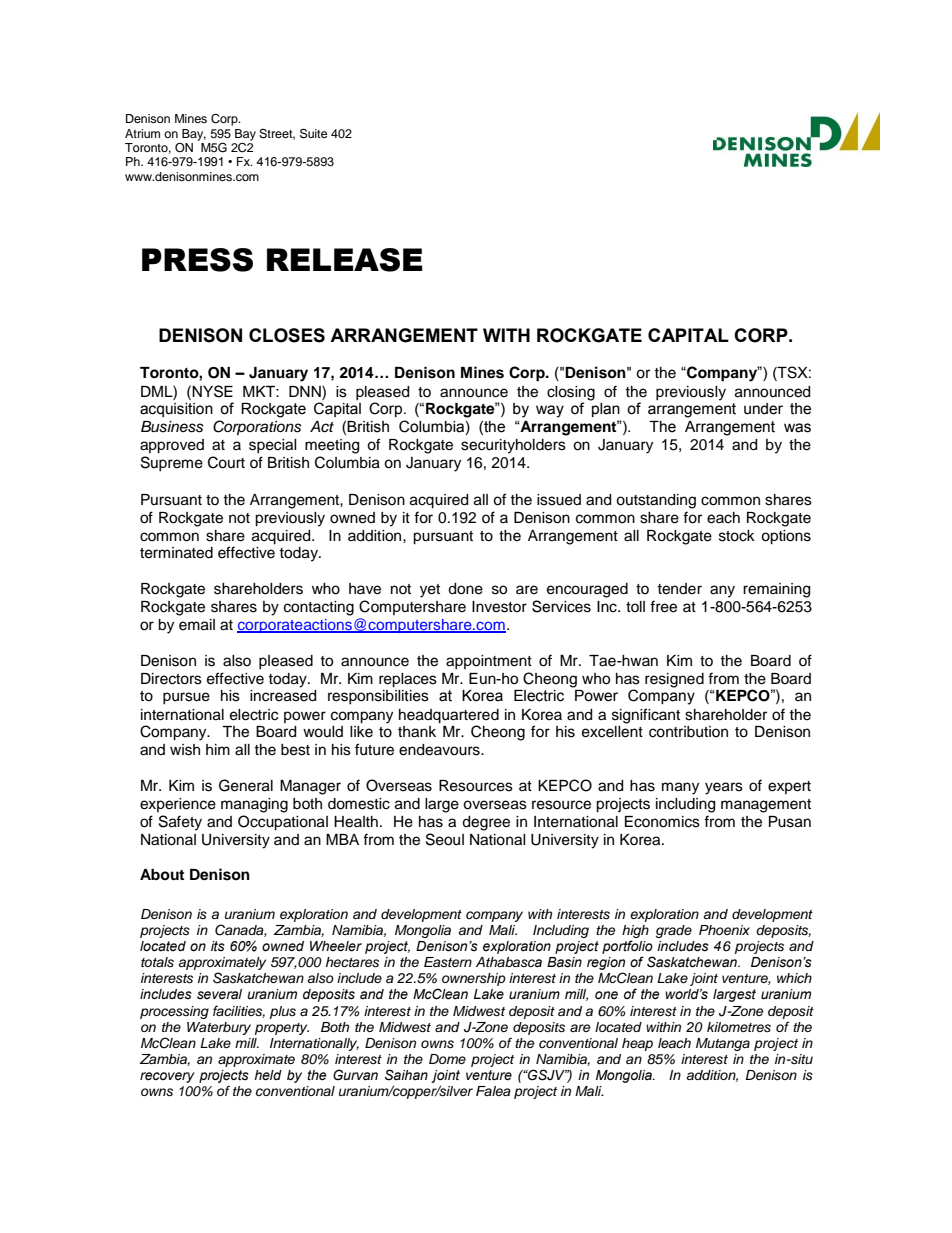 This page has height=1233, width=952. I want to click on tender, so click(679, 589).
